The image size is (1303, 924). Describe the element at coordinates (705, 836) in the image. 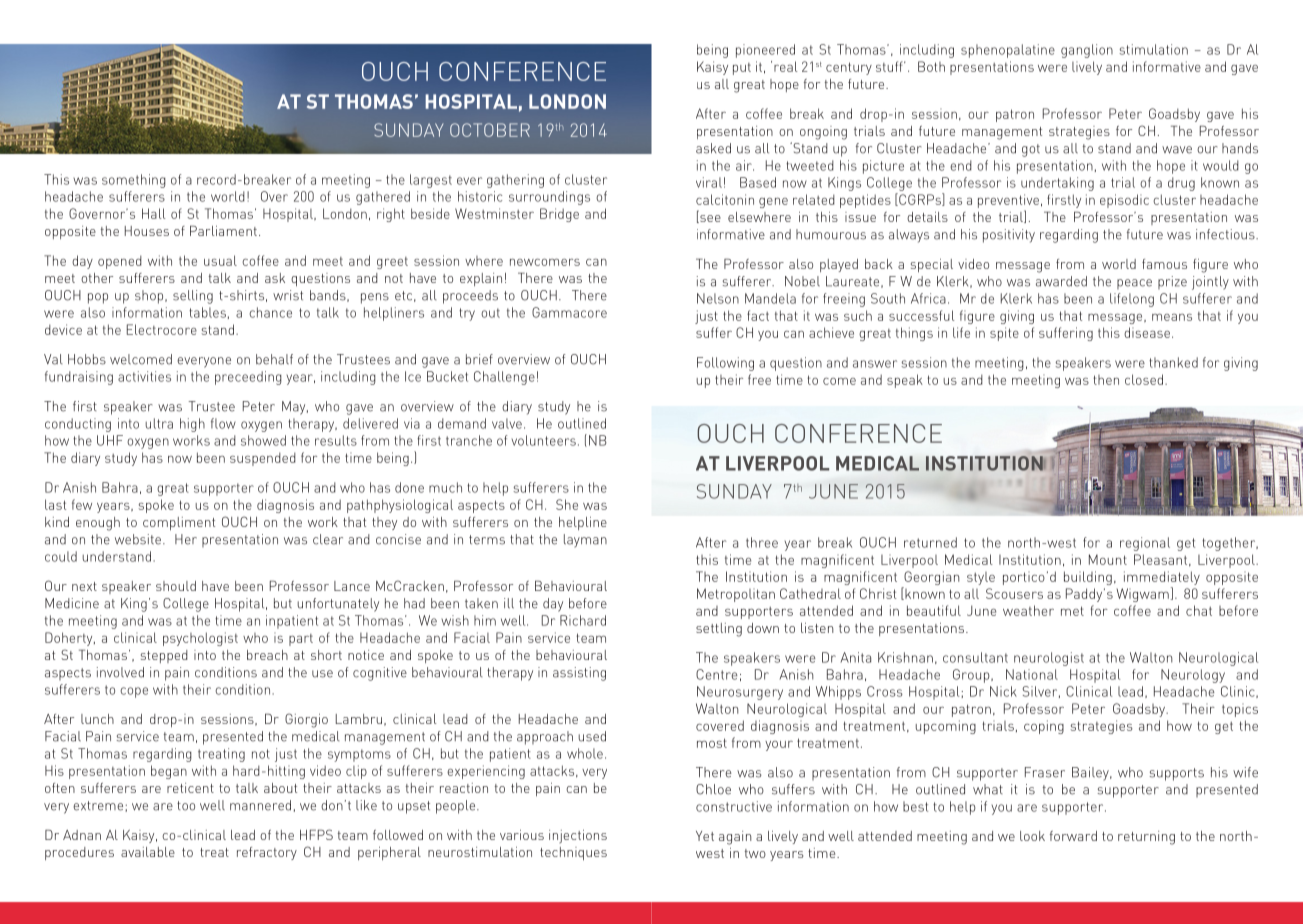

I see `Yet` at that location.
